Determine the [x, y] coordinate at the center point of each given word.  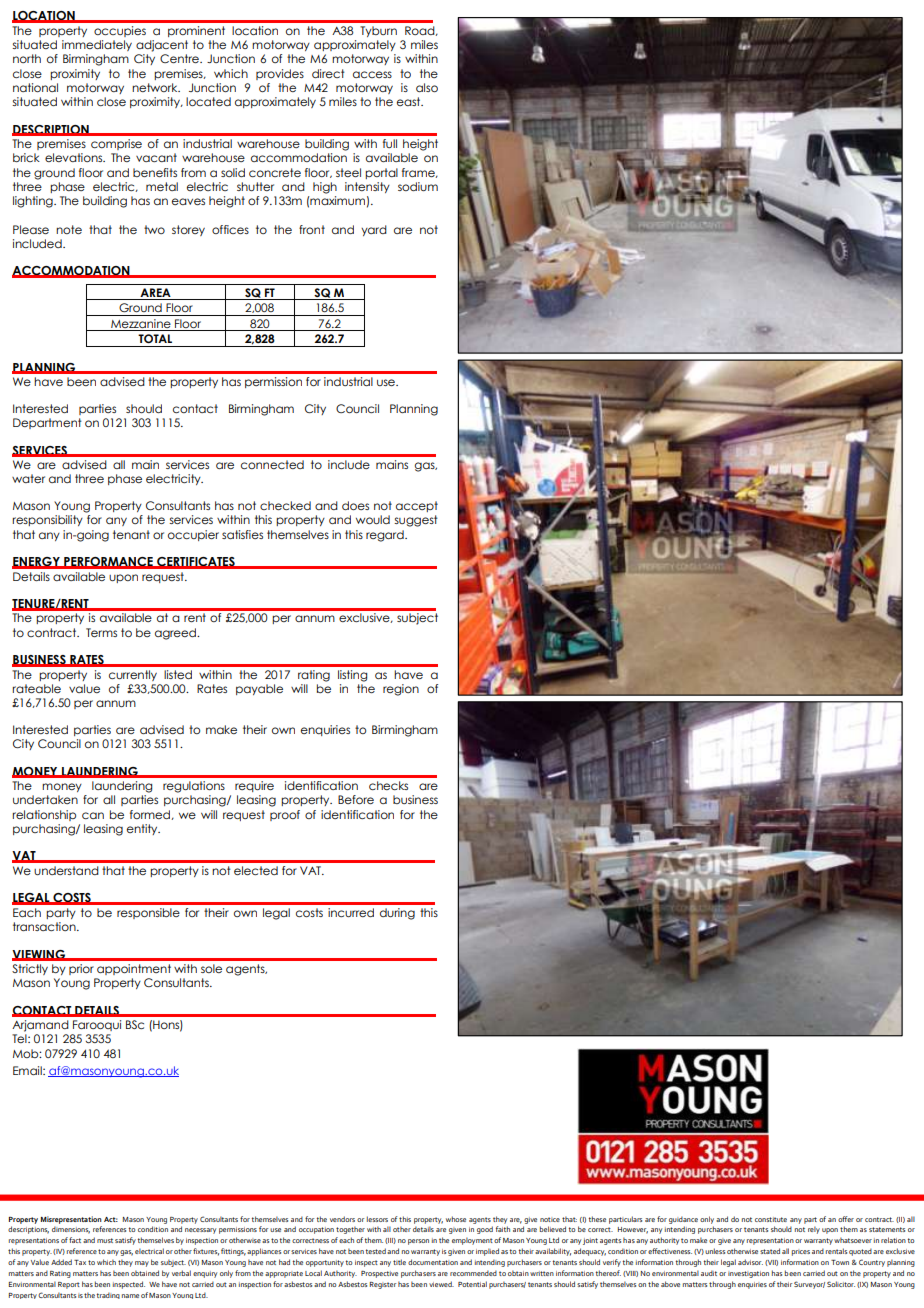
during [397, 914]
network [156, 87]
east [410, 101]
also [427, 87]
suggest [416, 521]
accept [417, 506]
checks [388, 785]
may [142, 1264]
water [28, 478]
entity [143, 829]
